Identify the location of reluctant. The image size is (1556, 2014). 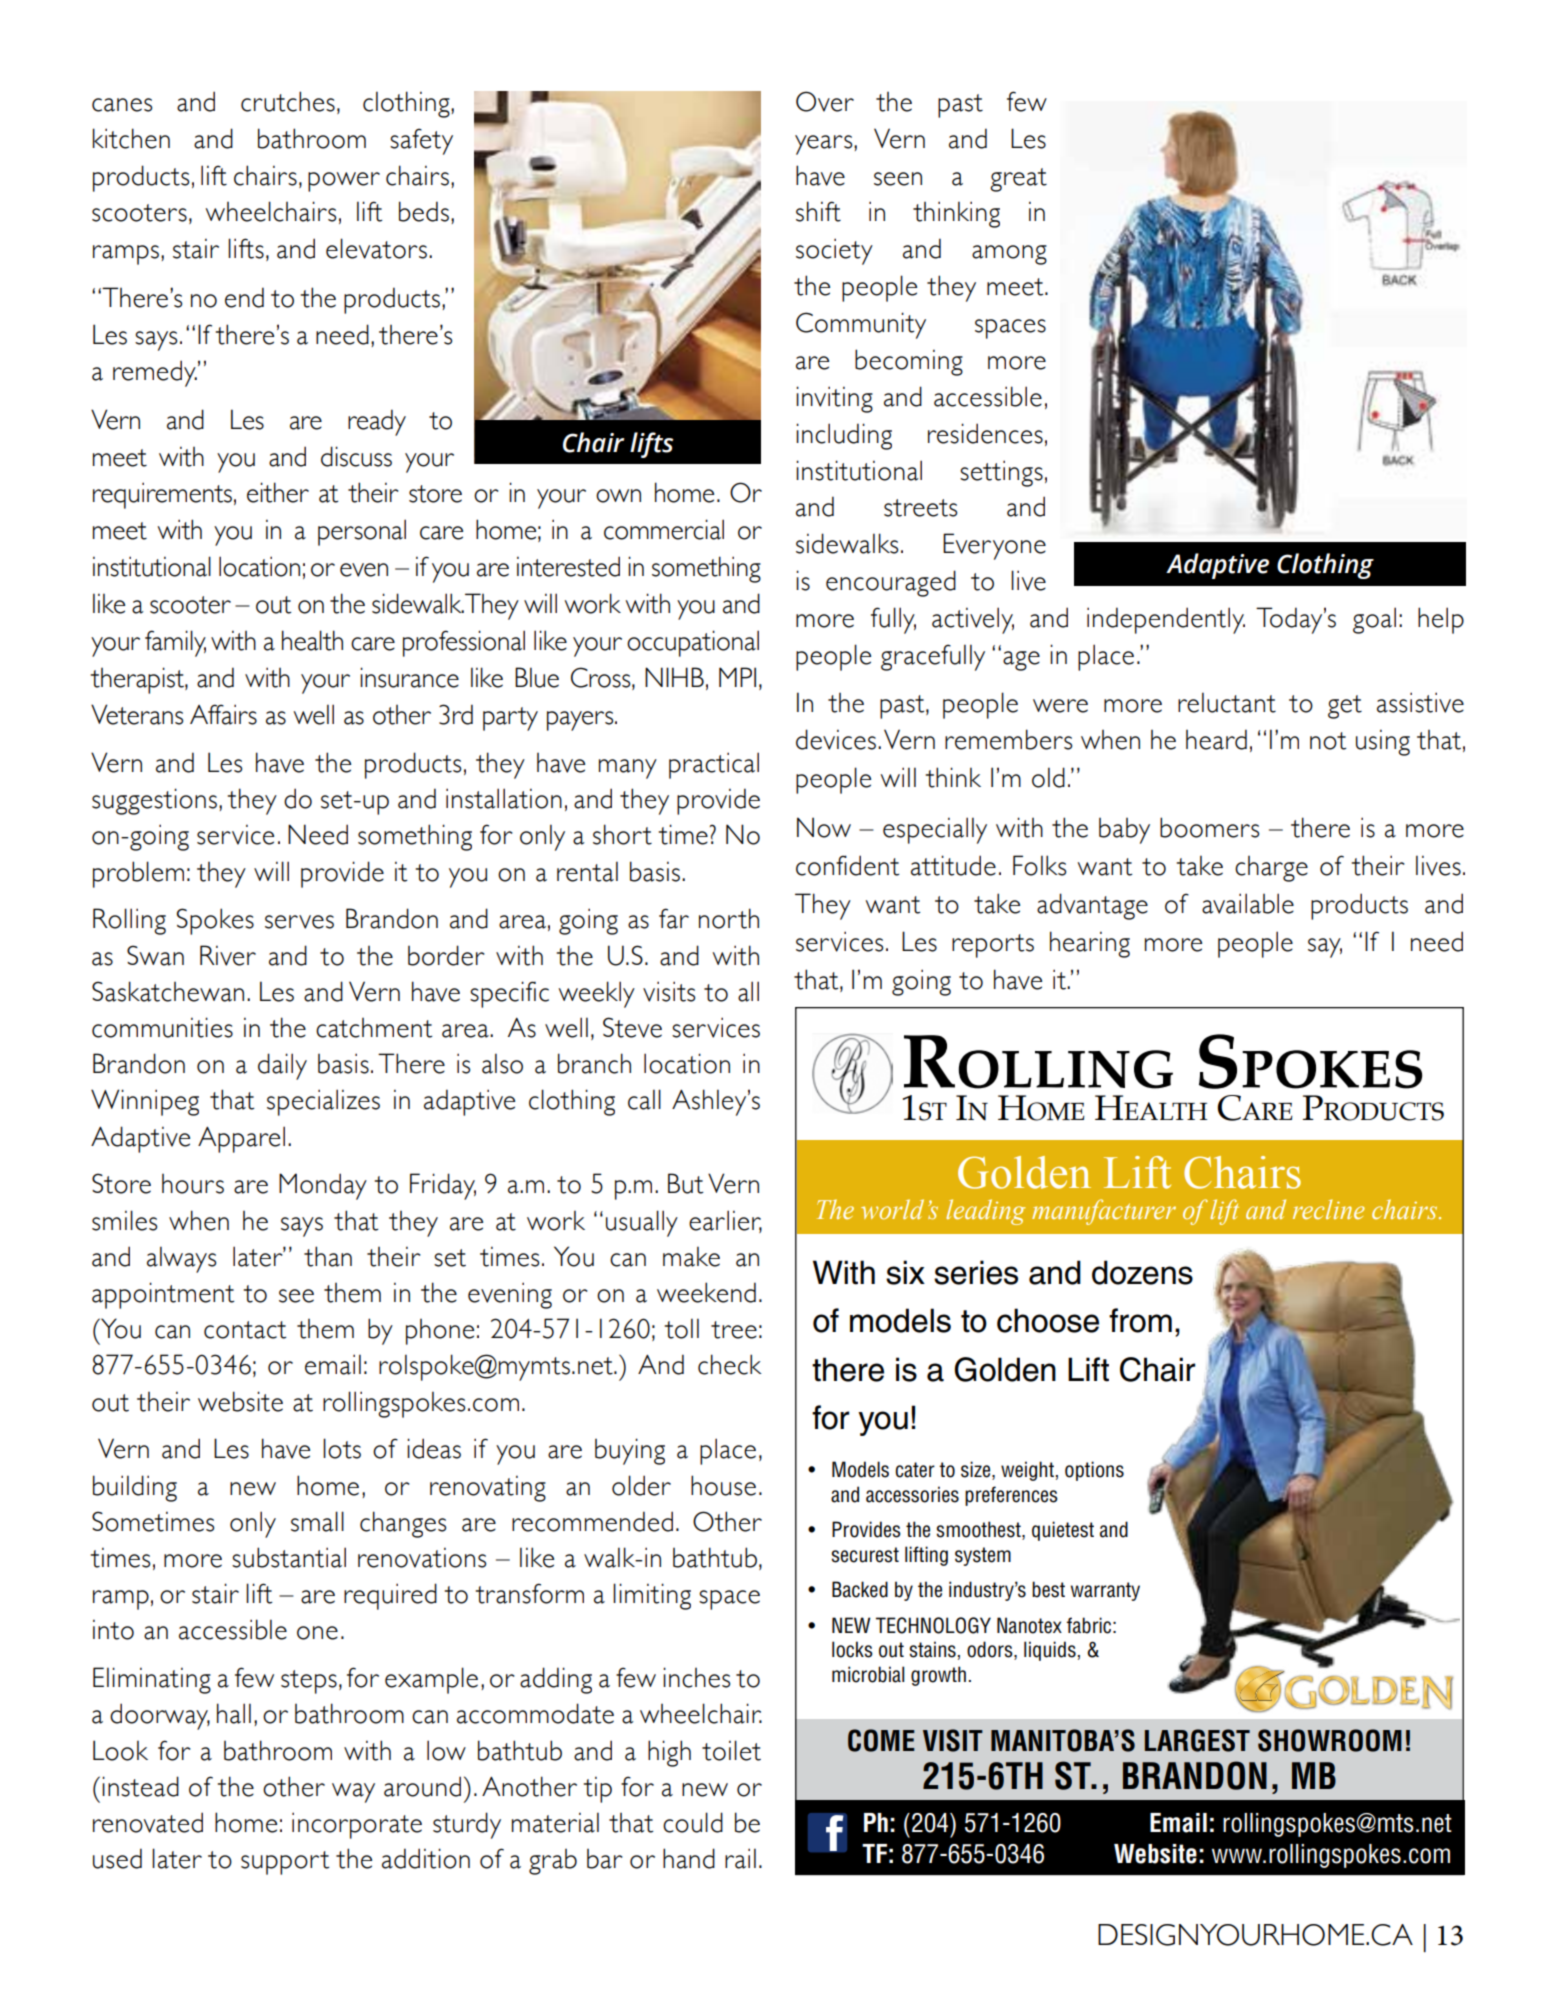
(1227, 702).
